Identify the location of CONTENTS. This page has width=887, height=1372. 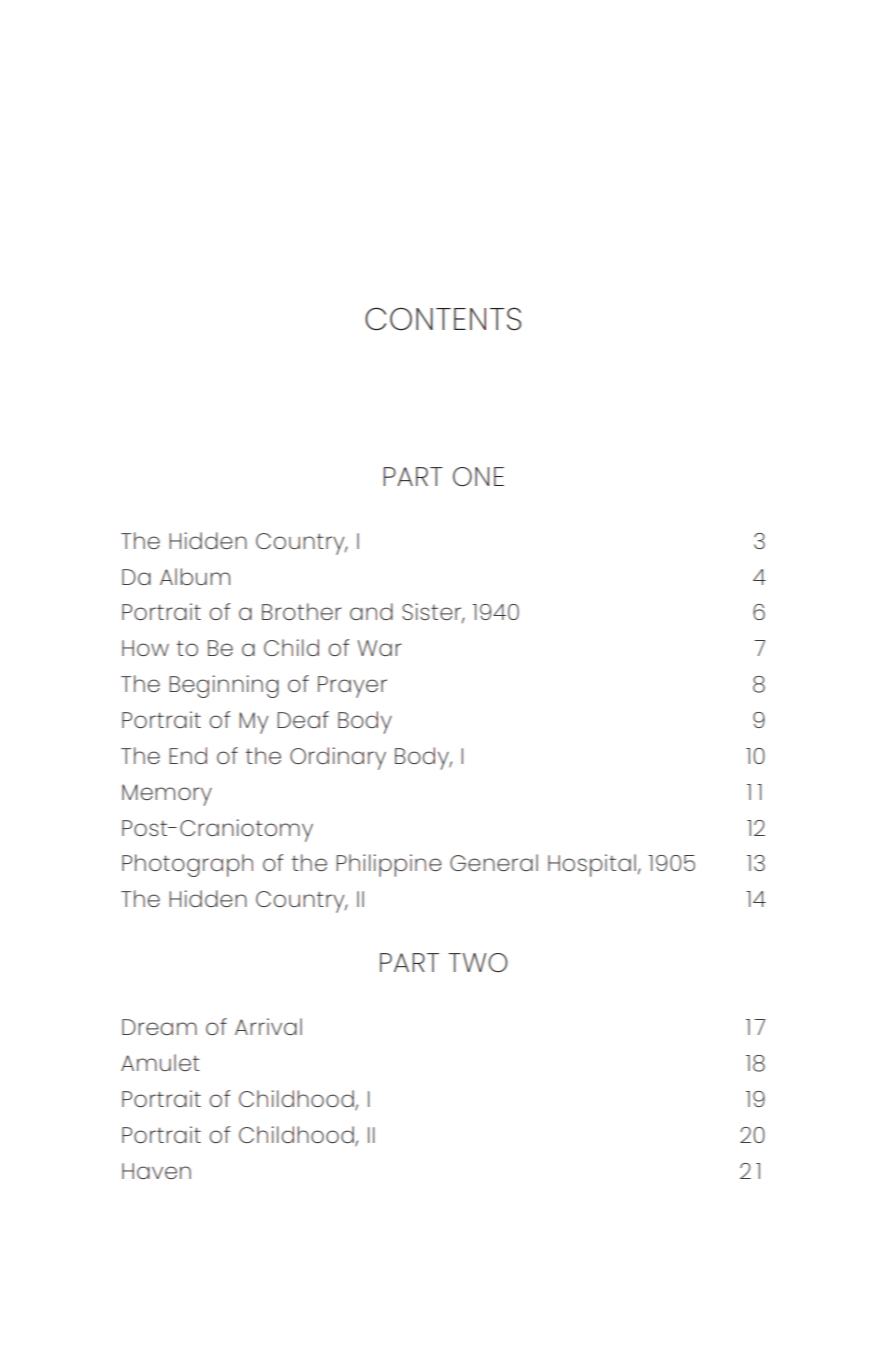
(443, 319).
